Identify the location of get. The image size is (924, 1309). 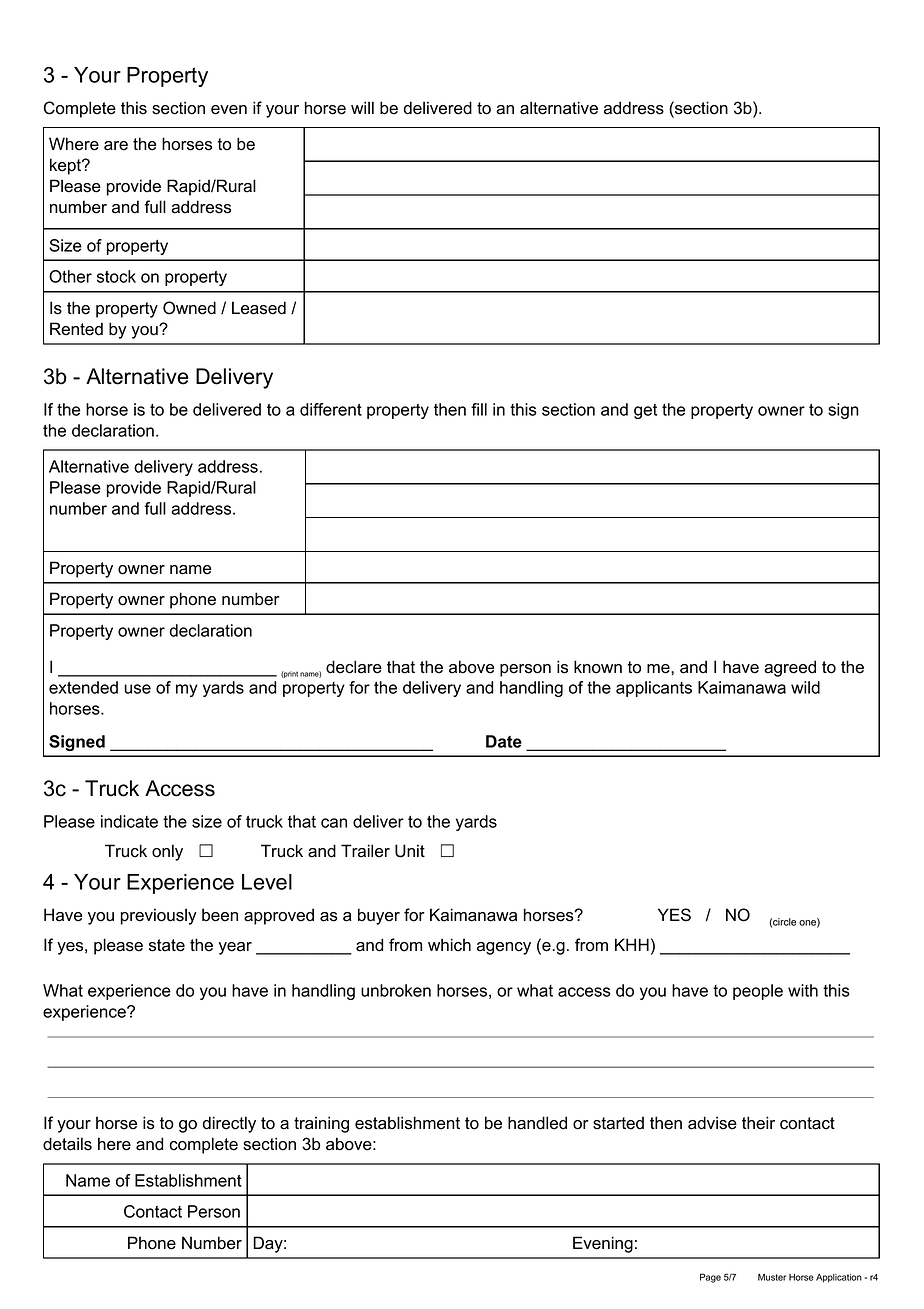
(645, 411).
